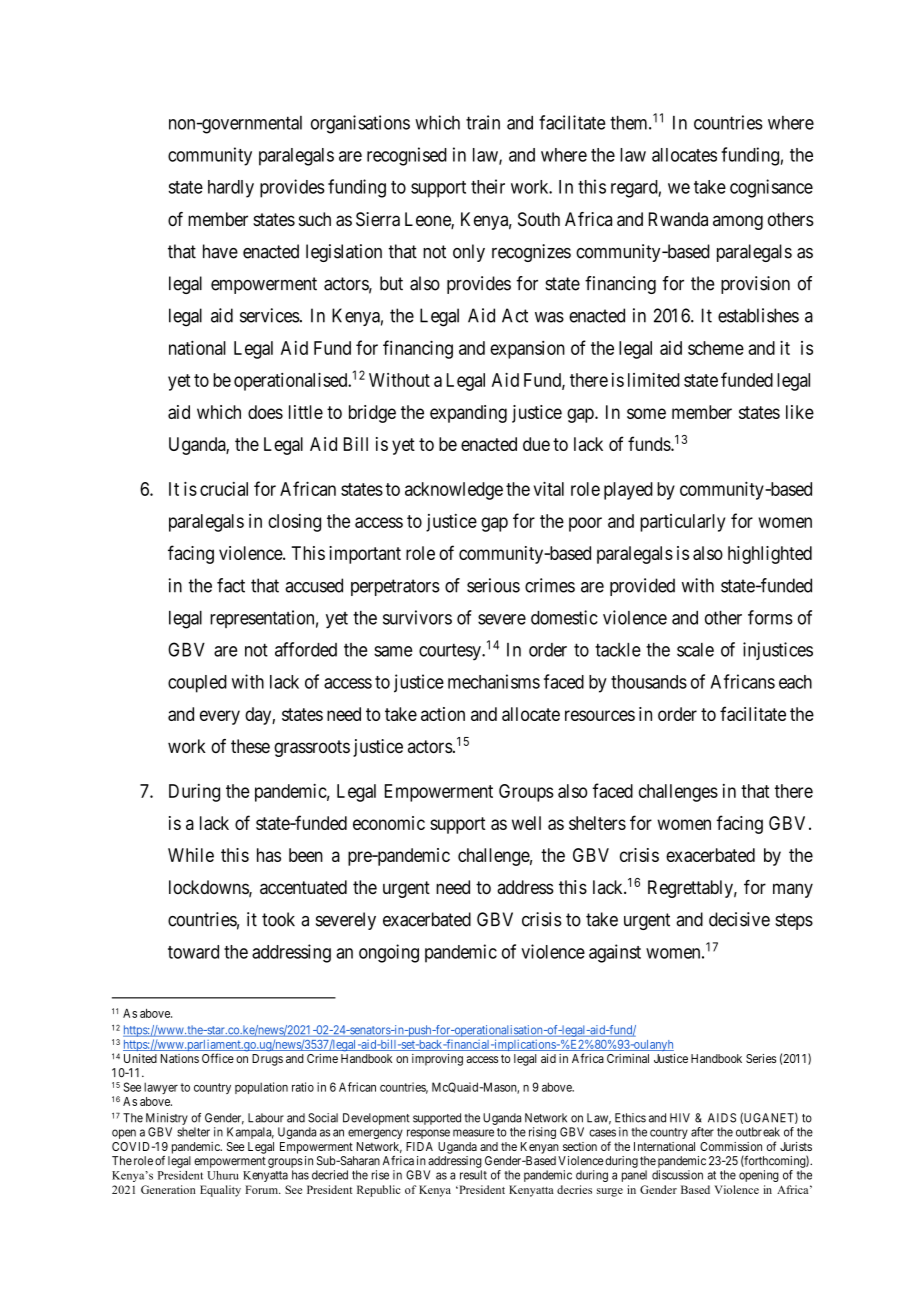 This image has height=1308, width=924. Describe the element at coordinates (771, 188) in the image. I see `cognisance` at that location.
